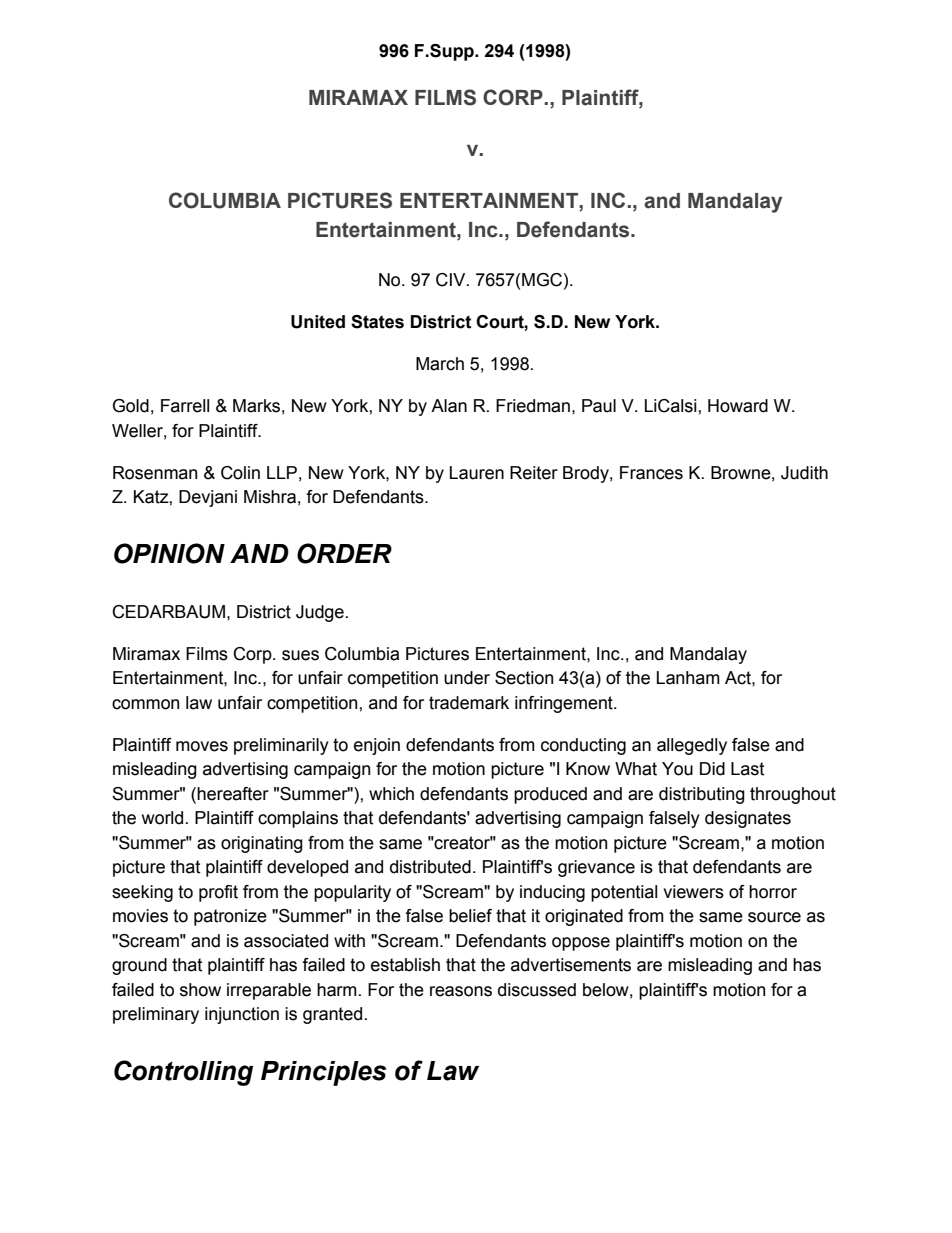 This page has height=1233, width=952. I want to click on Frances, so click(651, 473).
